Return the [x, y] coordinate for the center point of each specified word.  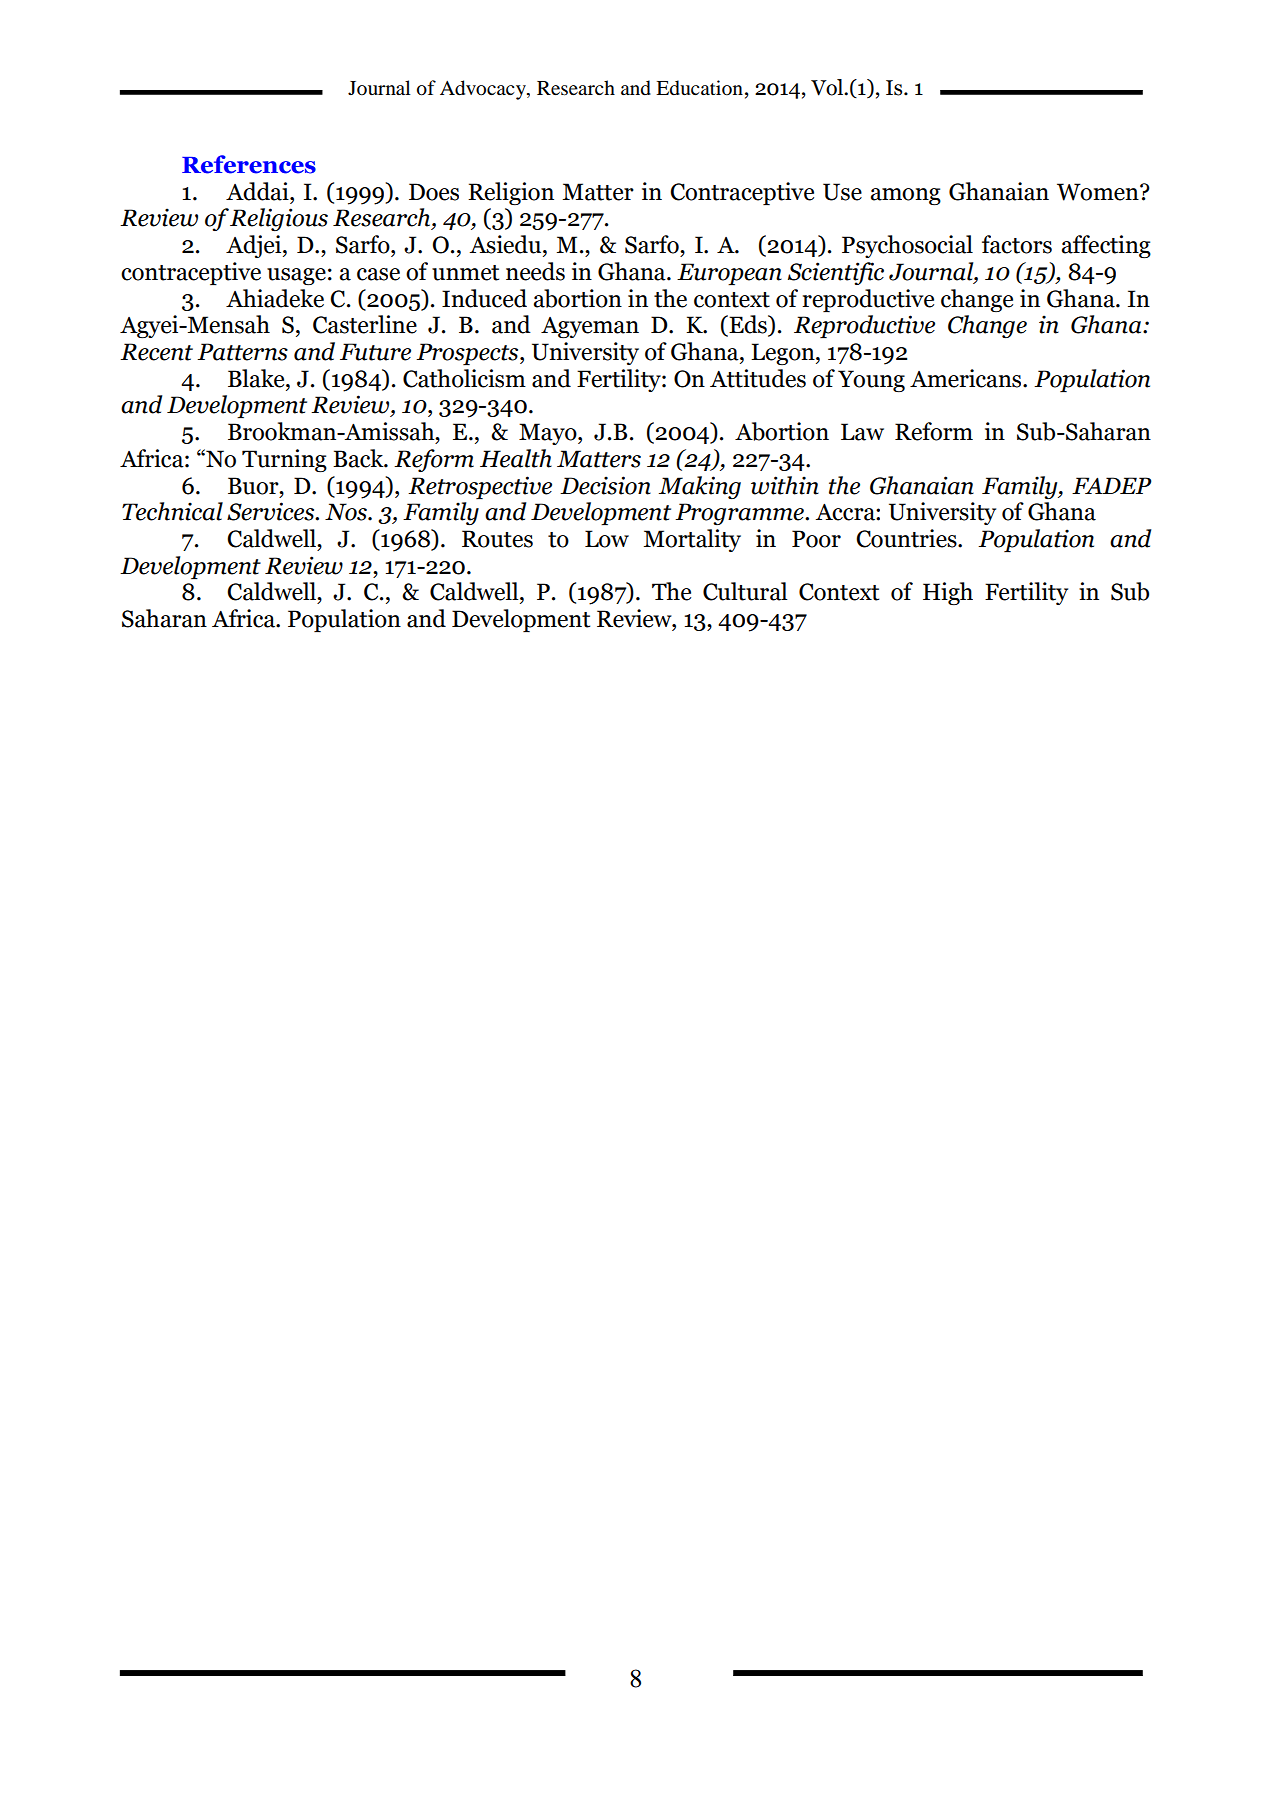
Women [1099, 192]
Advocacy [484, 90]
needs [535, 271]
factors [1017, 244]
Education [699, 88]
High [948, 593]
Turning [284, 460]
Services [272, 511]
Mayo [549, 434]
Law [862, 432]
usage [296, 276]
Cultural [745, 591]
